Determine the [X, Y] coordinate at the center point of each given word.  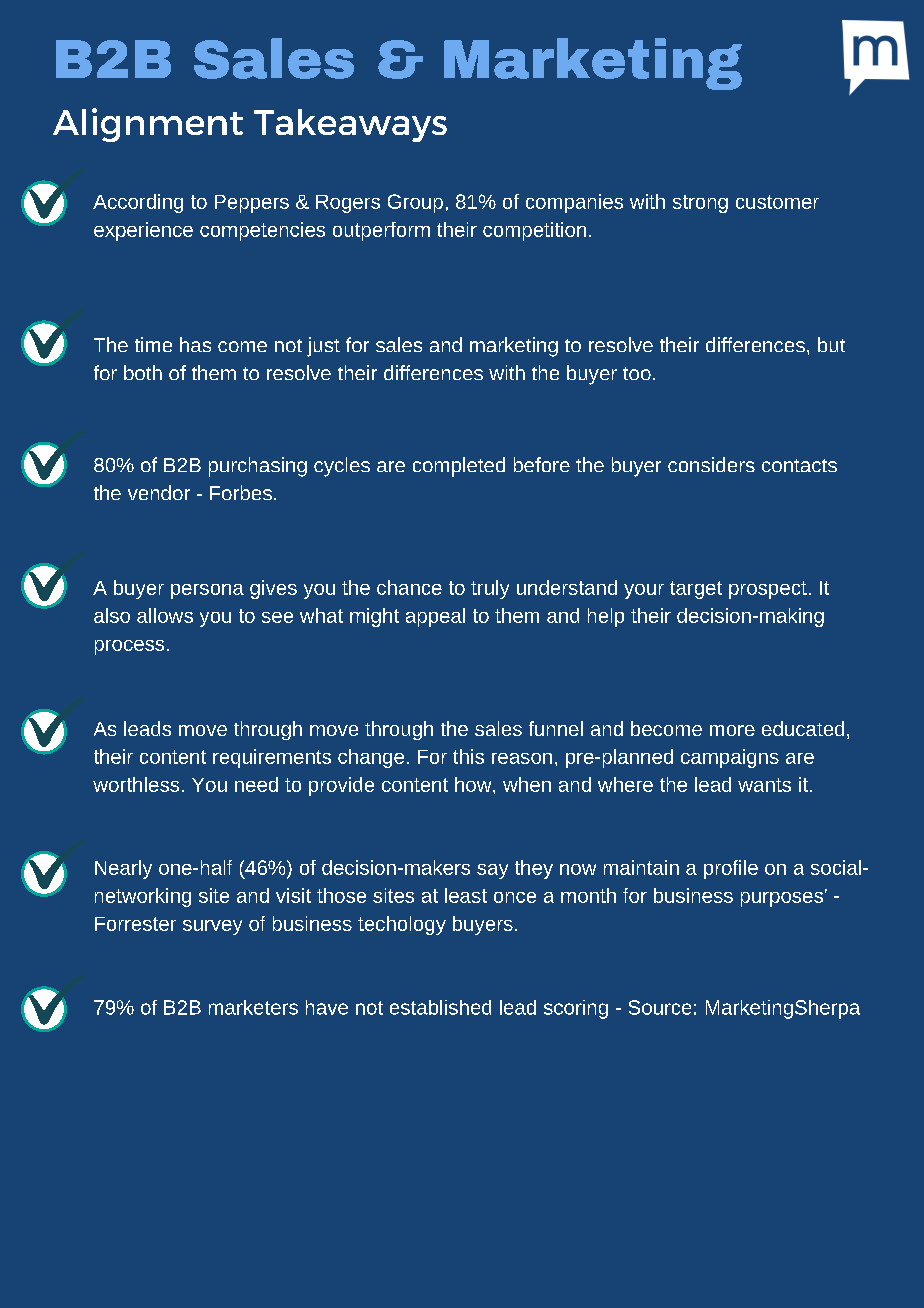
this [468, 756]
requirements [272, 758]
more [732, 730]
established [440, 1007]
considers [711, 464]
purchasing [258, 467]
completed [459, 467]
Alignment [148, 125]
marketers [253, 1007]
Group [415, 203]
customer [777, 202]
